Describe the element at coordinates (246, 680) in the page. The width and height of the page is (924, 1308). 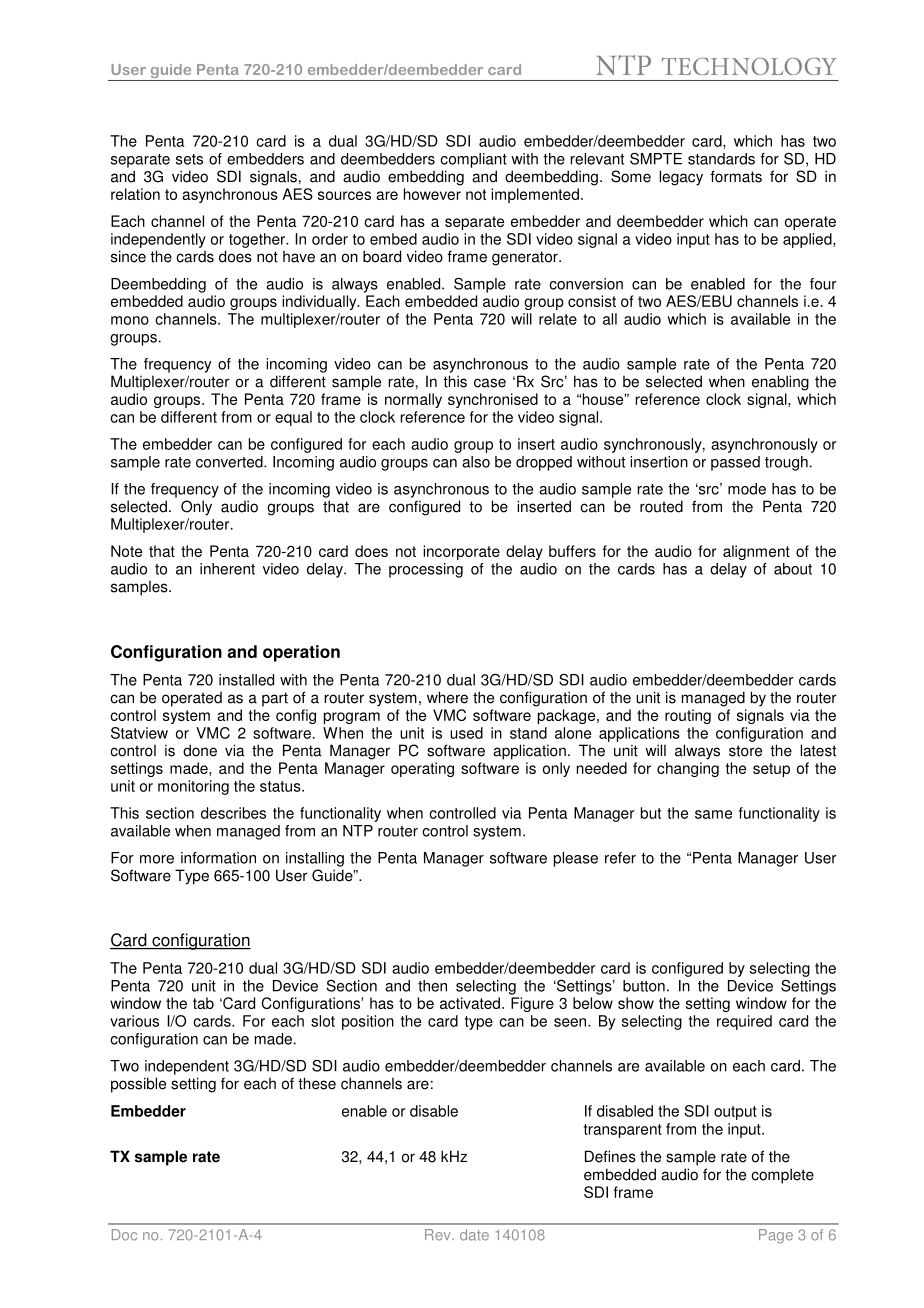
I see `installed` at that location.
